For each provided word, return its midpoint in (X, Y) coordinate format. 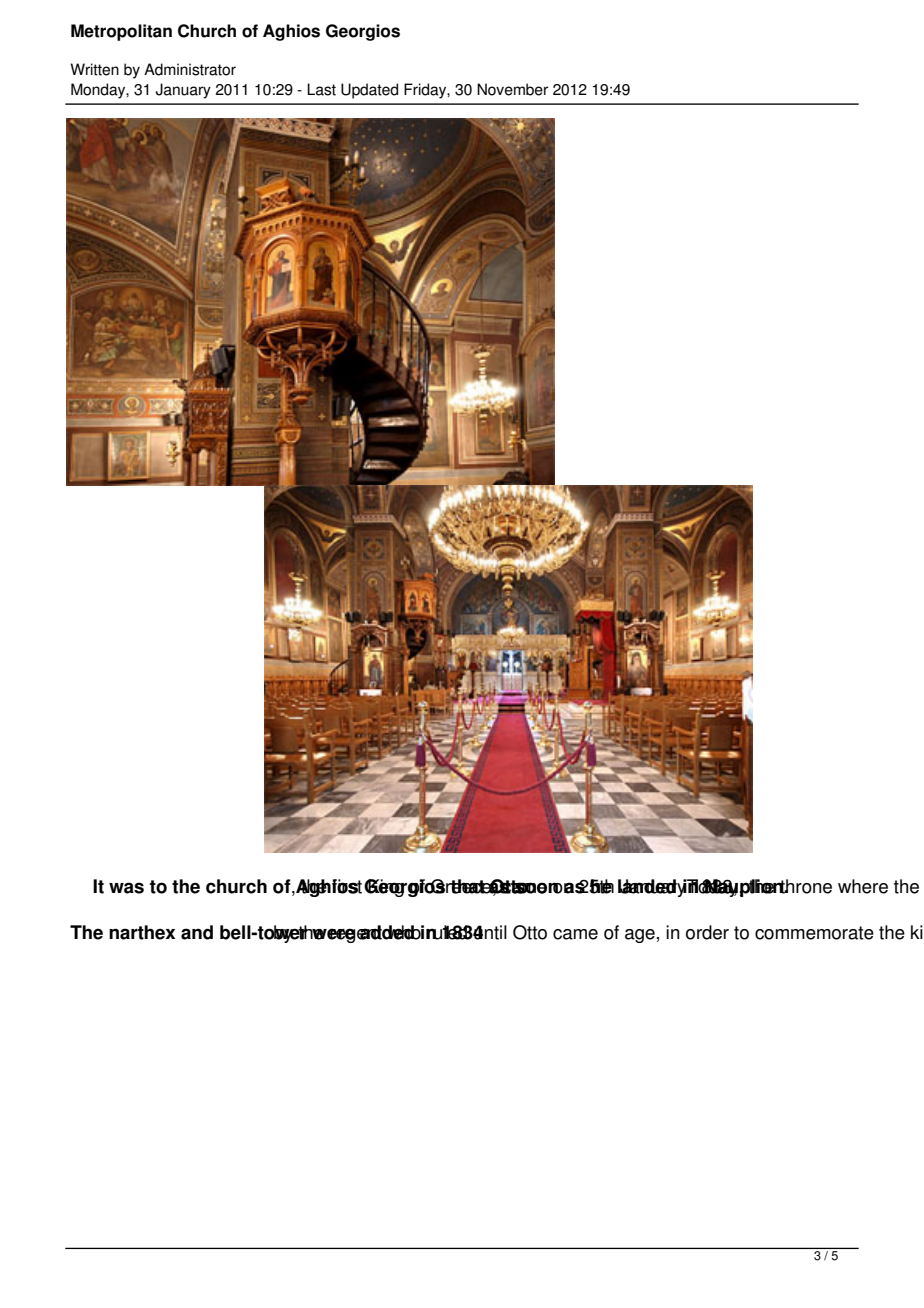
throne (805, 886)
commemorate (814, 933)
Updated (369, 91)
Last (321, 89)
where (863, 886)
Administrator (190, 69)
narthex (142, 932)
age (640, 936)
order (707, 932)
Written (94, 69)
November (512, 89)
